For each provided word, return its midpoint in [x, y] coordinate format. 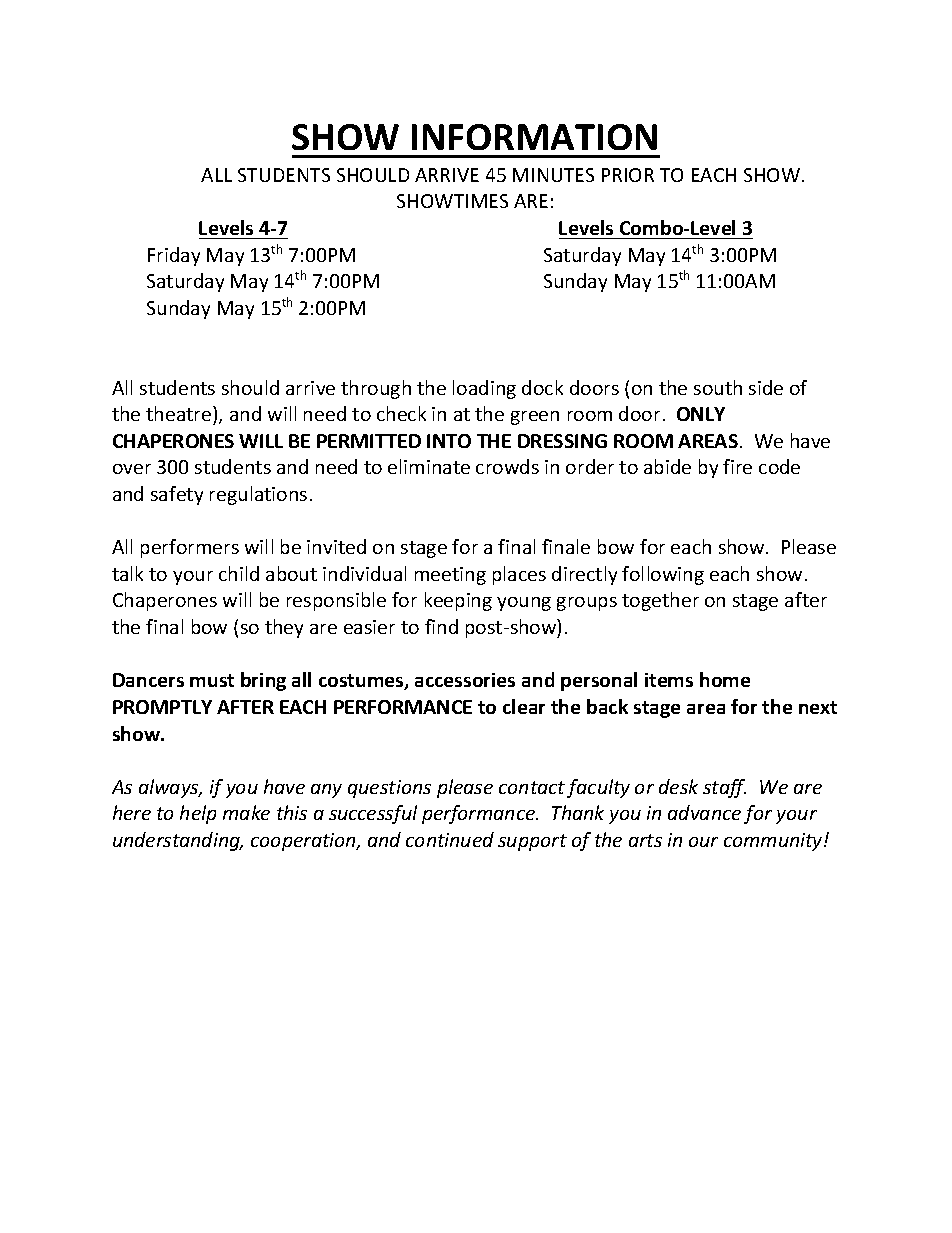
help [198, 814]
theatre [180, 413]
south [718, 387]
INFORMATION [534, 137]
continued [450, 839]
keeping [458, 601]
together [660, 601]
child [239, 573]
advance [704, 812]
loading [484, 389]
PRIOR [628, 175]
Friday [174, 256]
